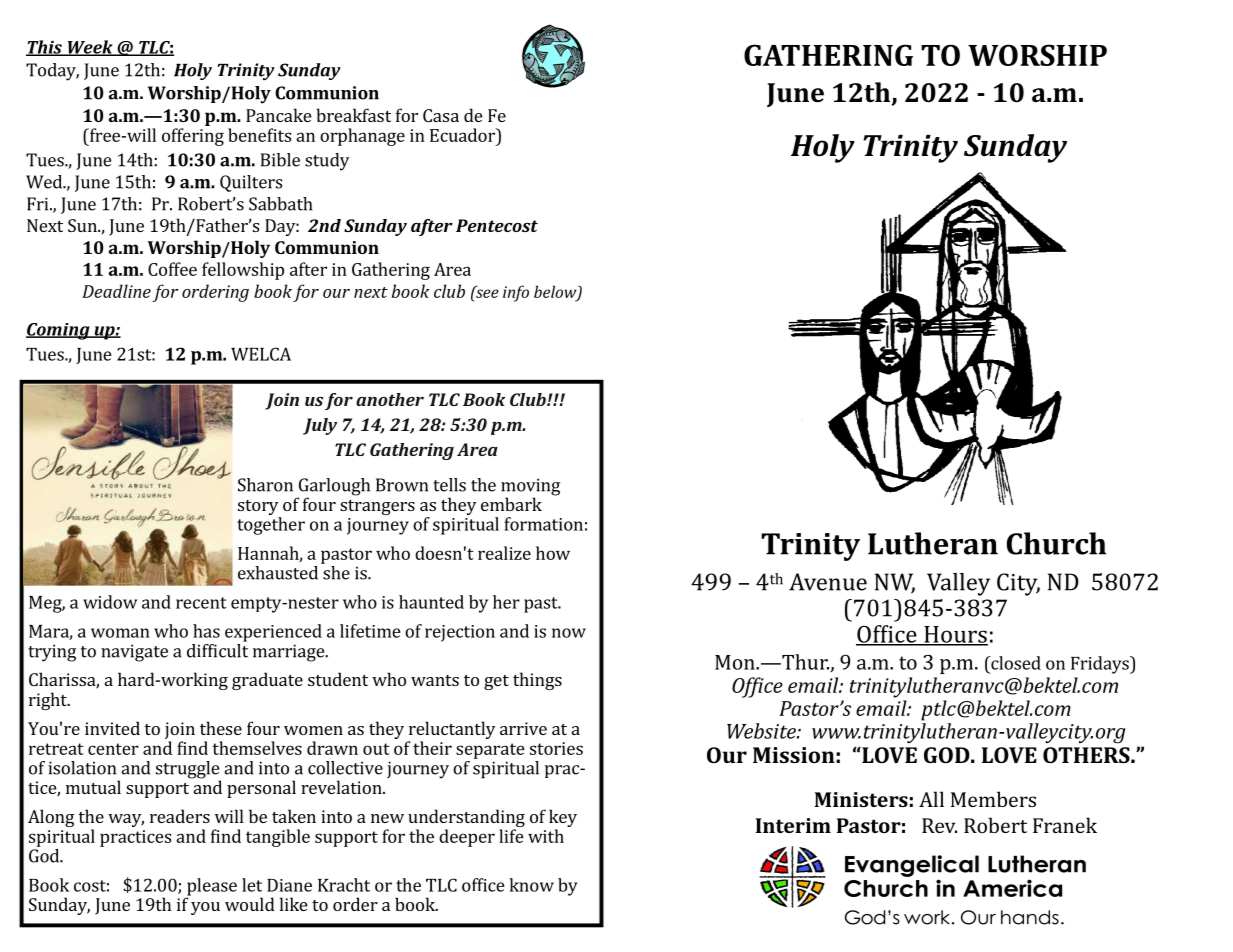  I want to click on Coming, so click(59, 331).
